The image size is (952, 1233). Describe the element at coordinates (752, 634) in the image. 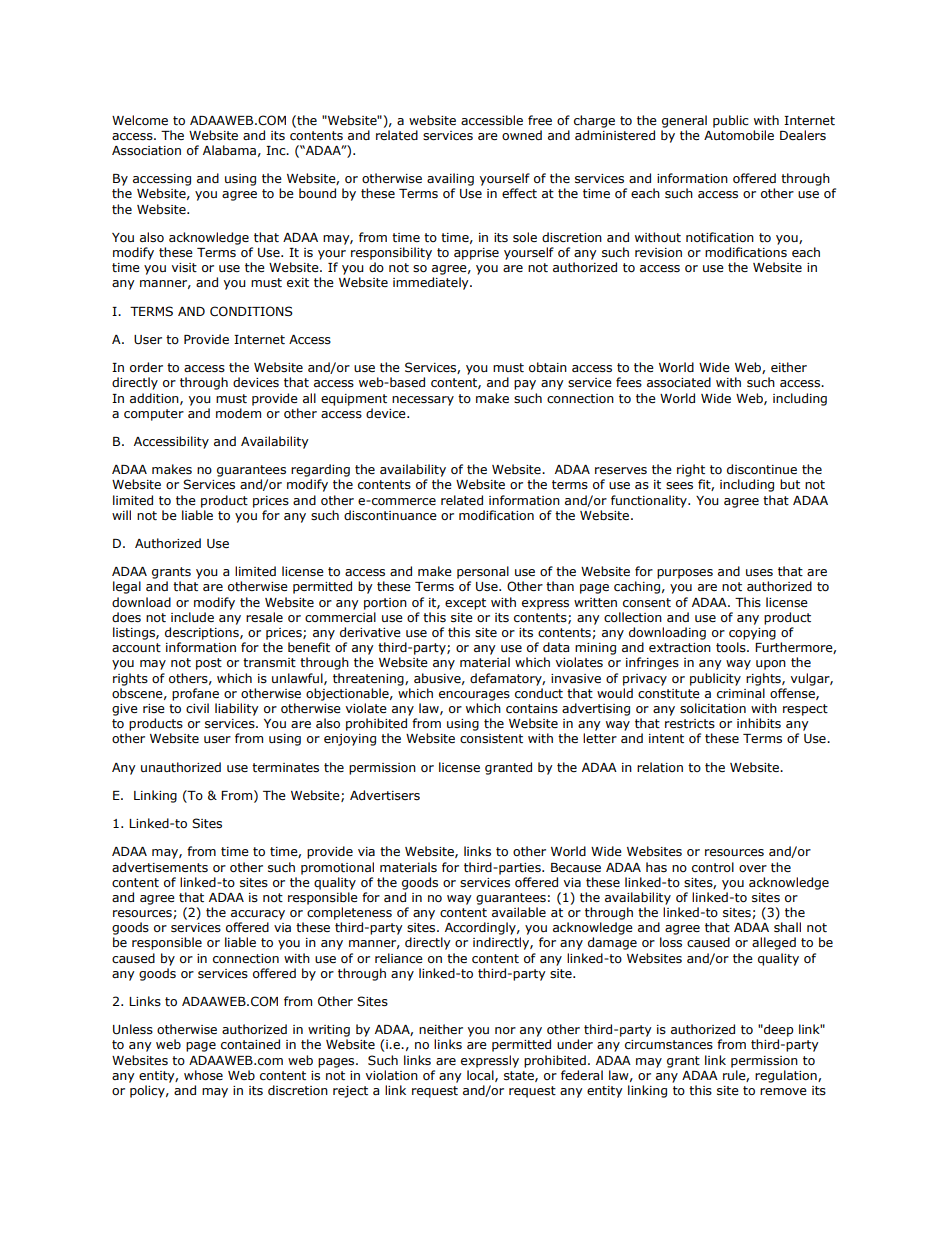

I see `copying` at that location.
